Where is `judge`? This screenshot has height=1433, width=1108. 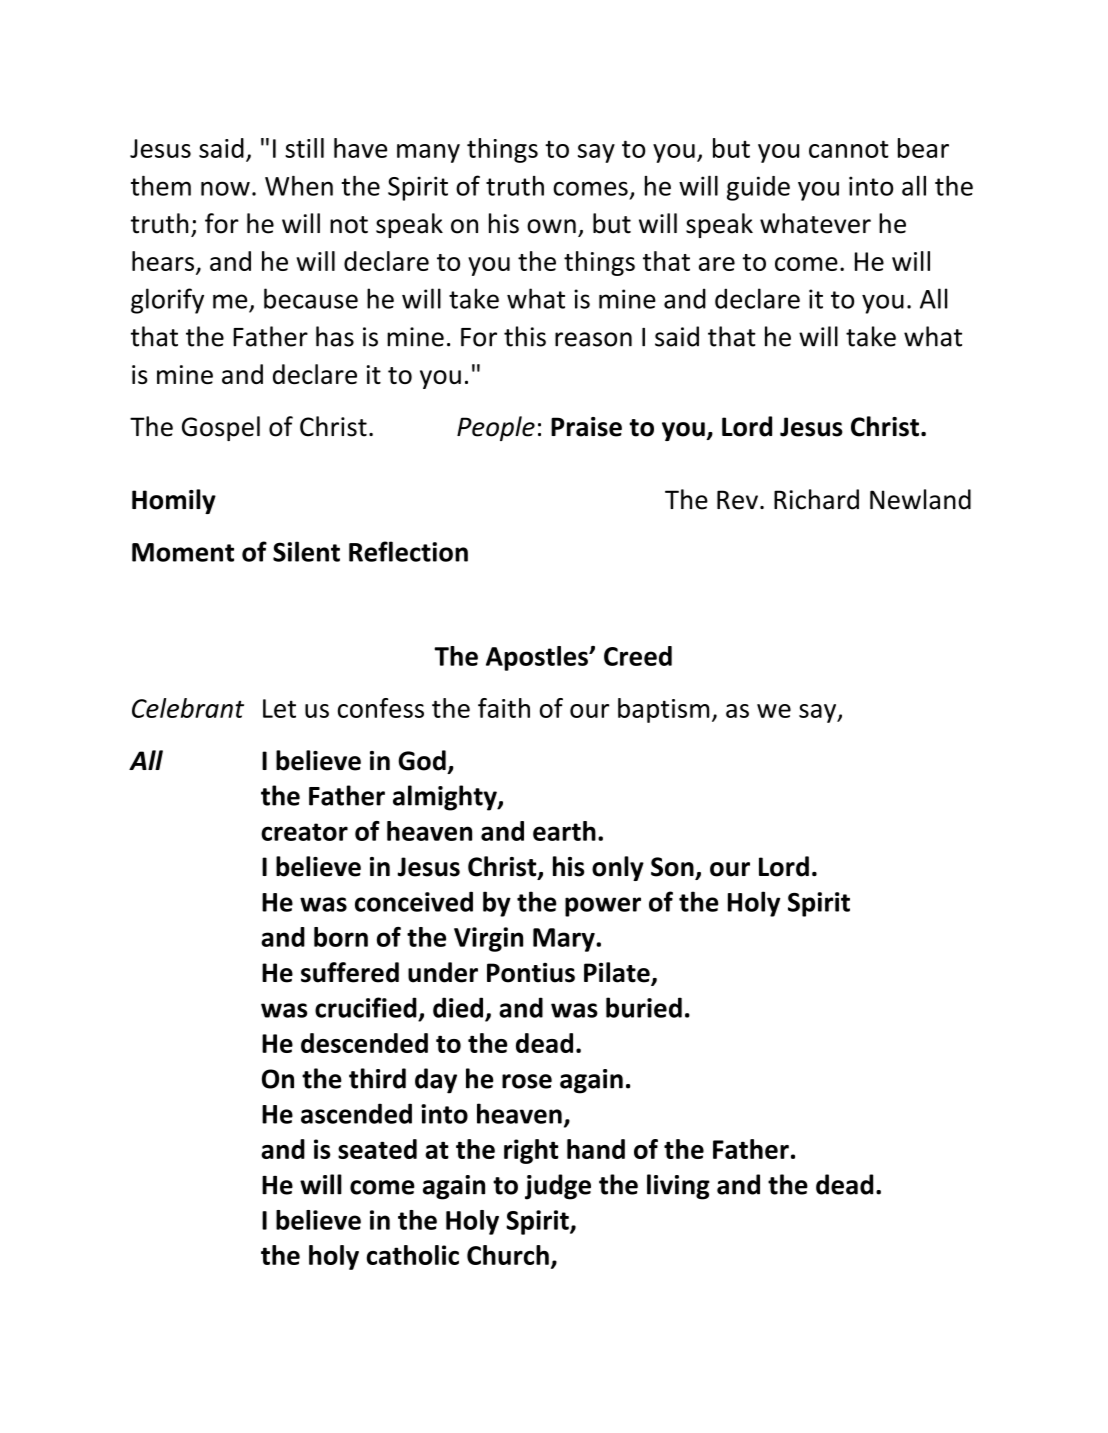 judge is located at coordinates (558, 1187).
